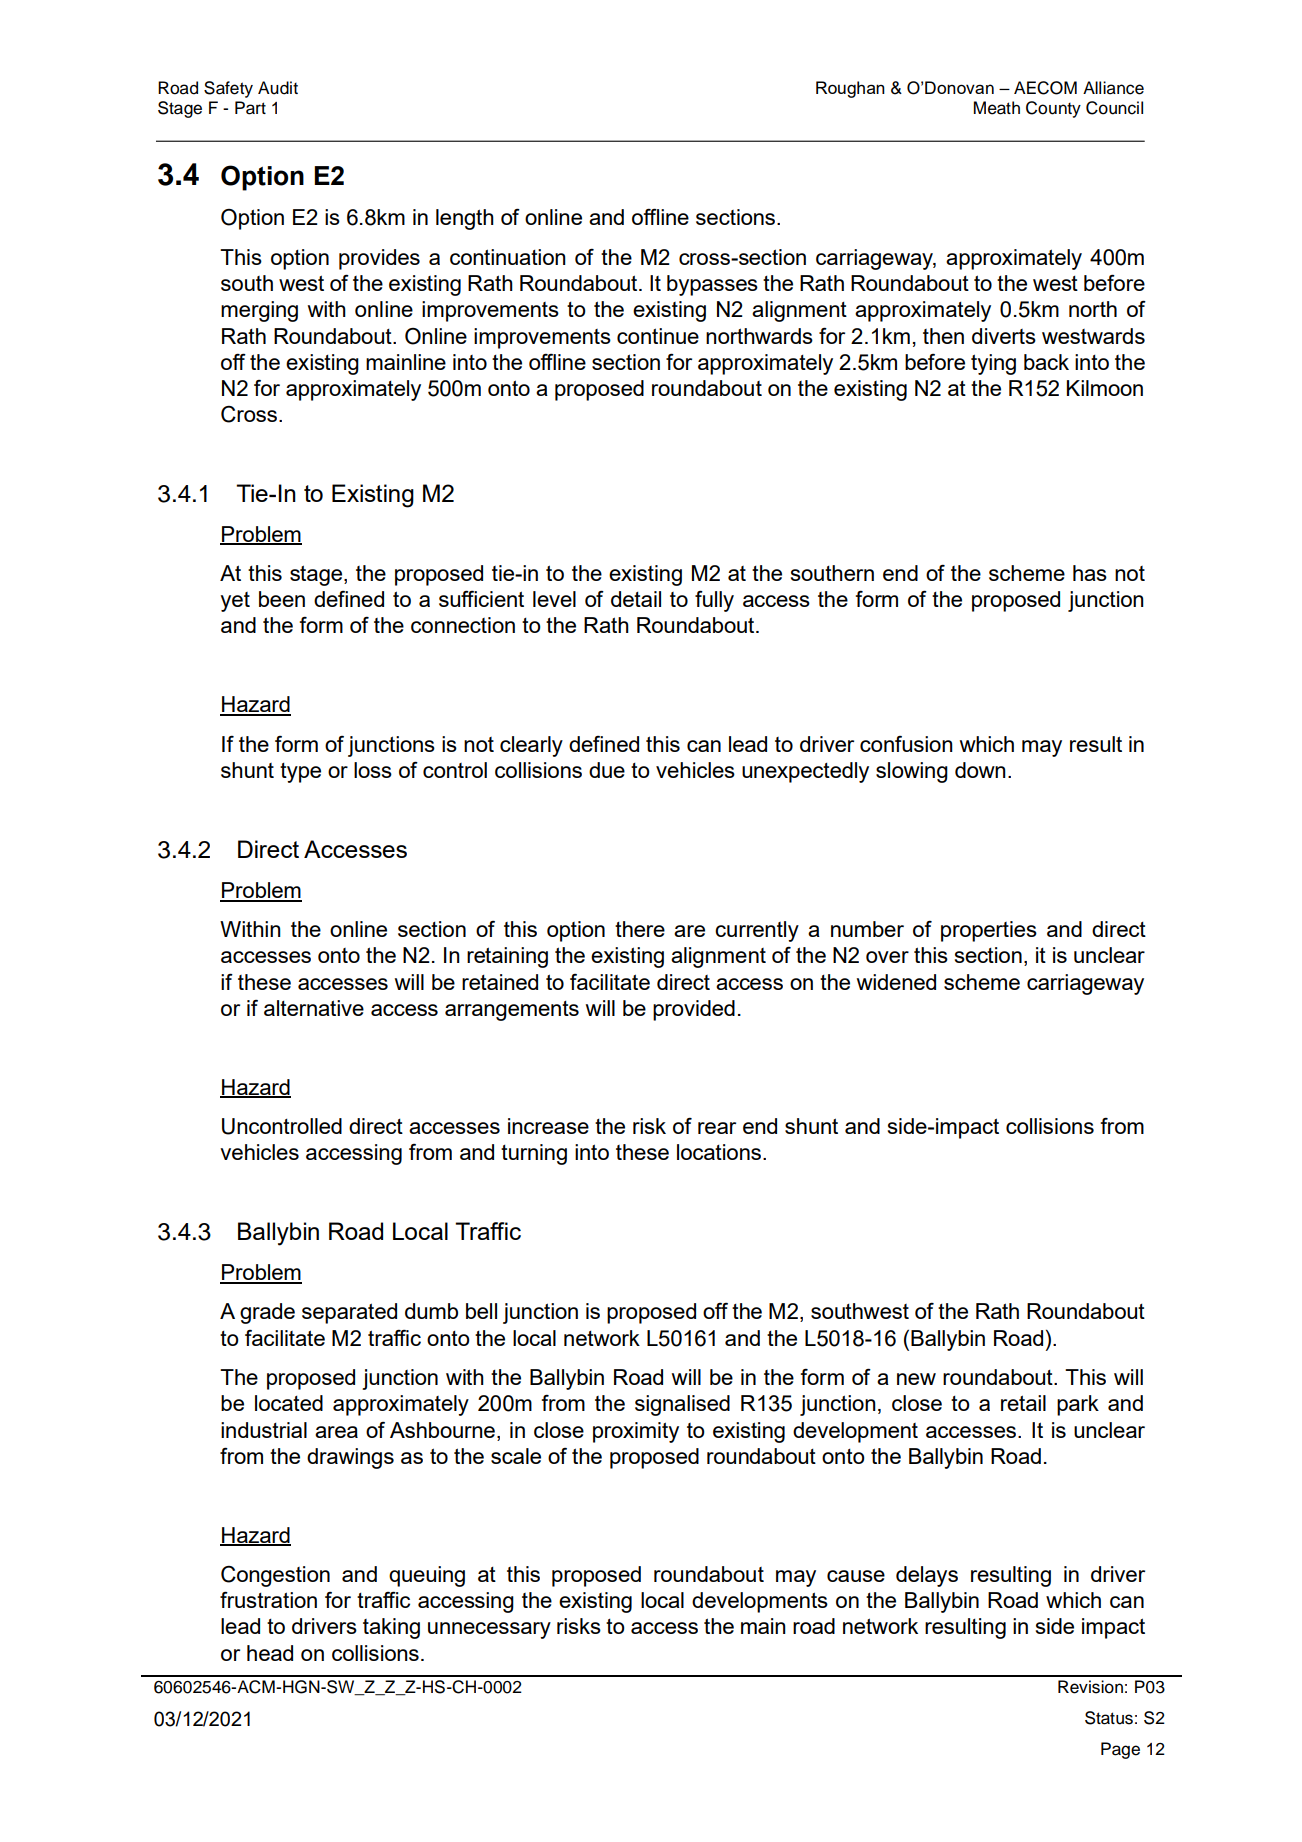  Describe the element at coordinates (270, 1653) in the document. I see `head` at that location.
